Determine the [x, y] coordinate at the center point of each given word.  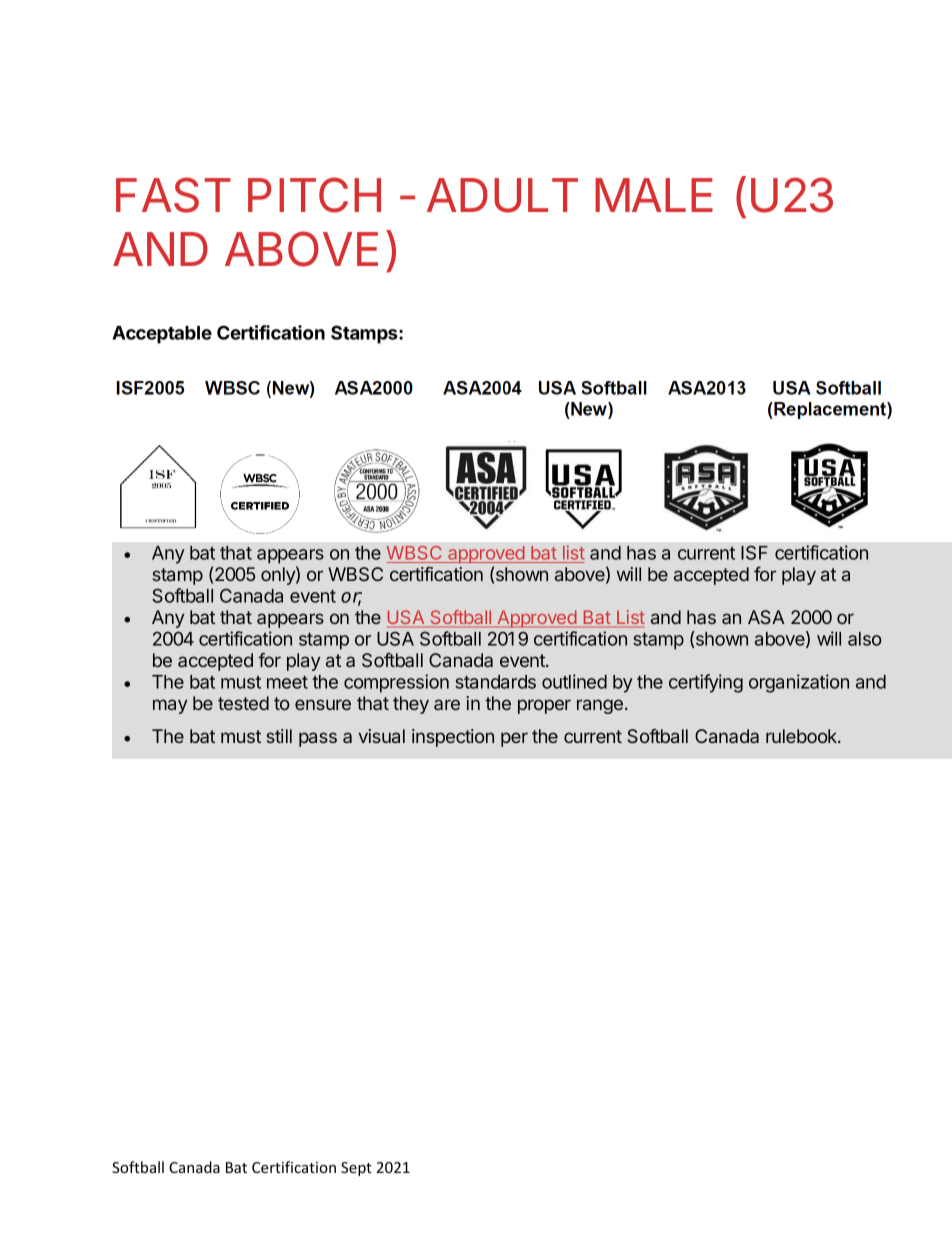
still [279, 736]
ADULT [502, 195]
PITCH [314, 195]
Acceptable [162, 335]
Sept [356, 1169]
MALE [654, 195]
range [600, 706]
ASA [766, 617]
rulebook [802, 736]
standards [495, 682]
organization [799, 683]
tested [243, 703]
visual [381, 736]
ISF [754, 552]
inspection [453, 738]
